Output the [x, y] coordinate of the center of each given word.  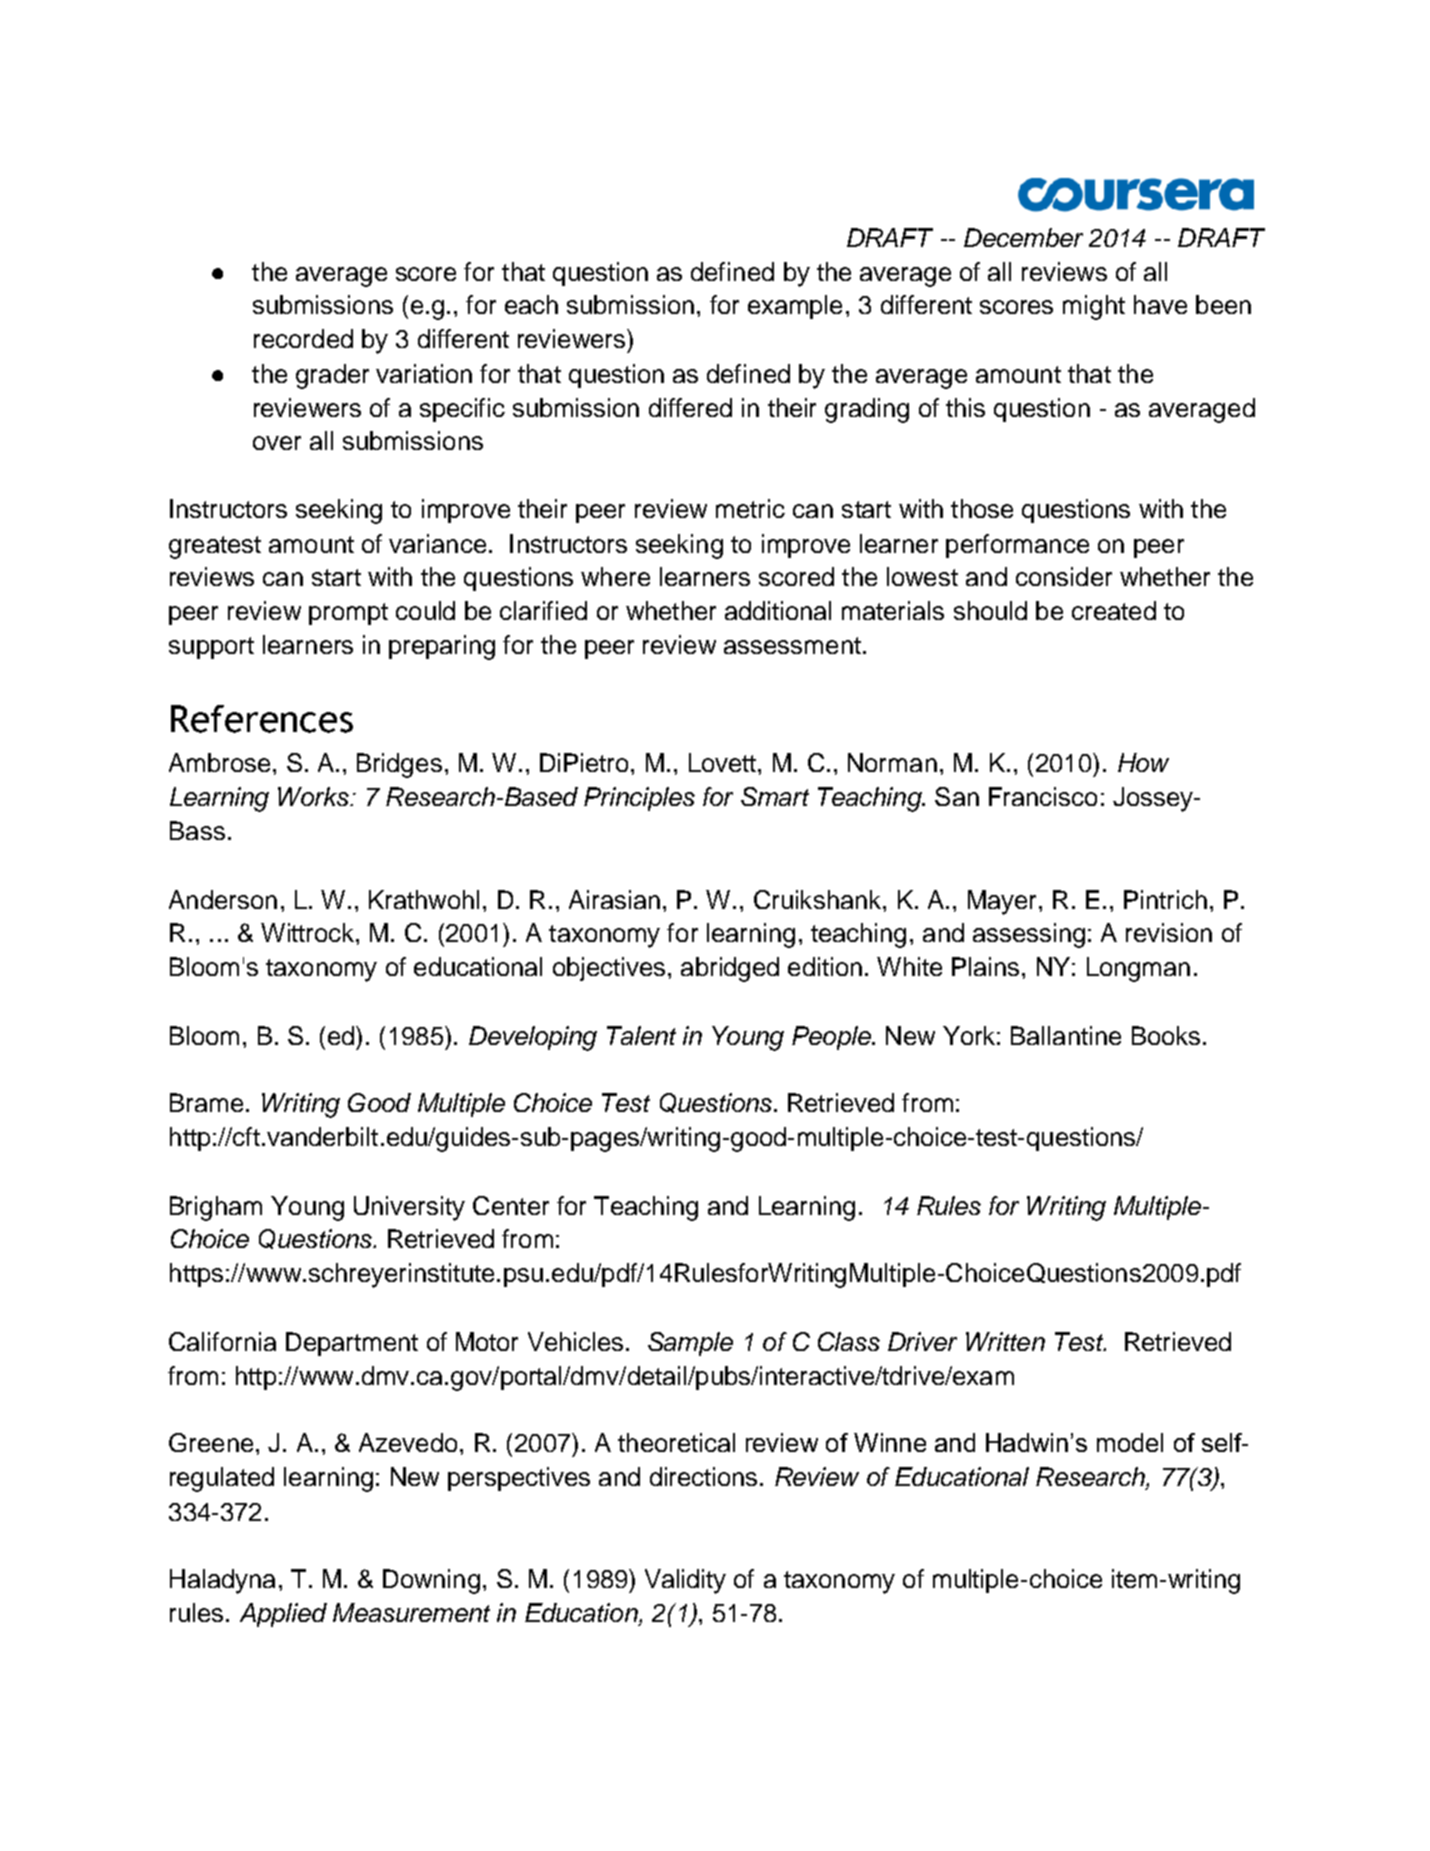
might [1094, 307]
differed [690, 407]
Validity [685, 1581]
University [409, 1208]
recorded [303, 338]
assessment [792, 645]
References [262, 719]
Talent [641, 1035]
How [1143, 762]
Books [1166, 1035]
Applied [283, 1615]
